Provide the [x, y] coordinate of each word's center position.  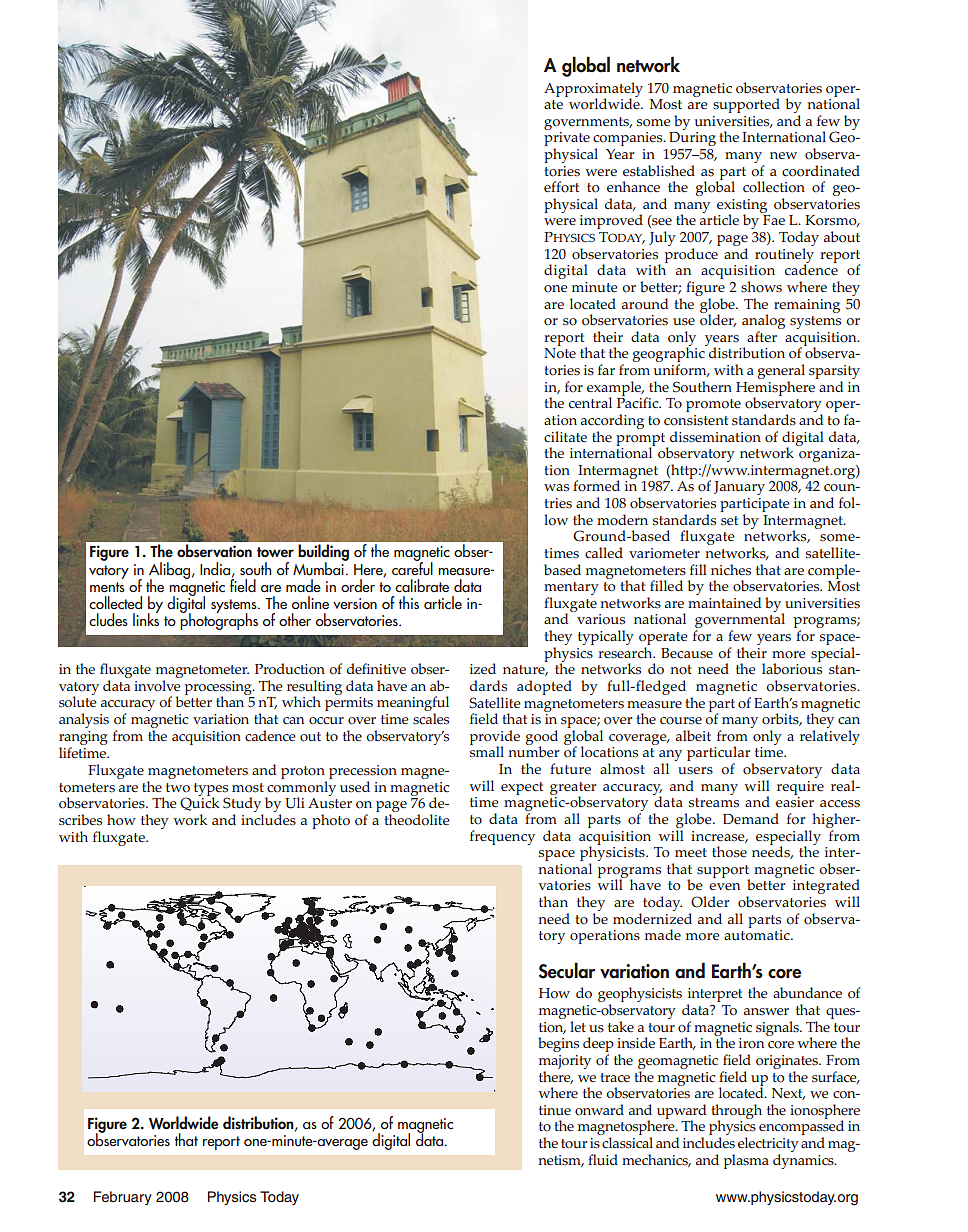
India [216, 569]
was [556, 488]
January [739, 488]
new [783, 155]
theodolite [417, 820]
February [123, 1198]
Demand [751, 818]
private [567, 140]
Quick [199, 803]
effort [561, 187]
